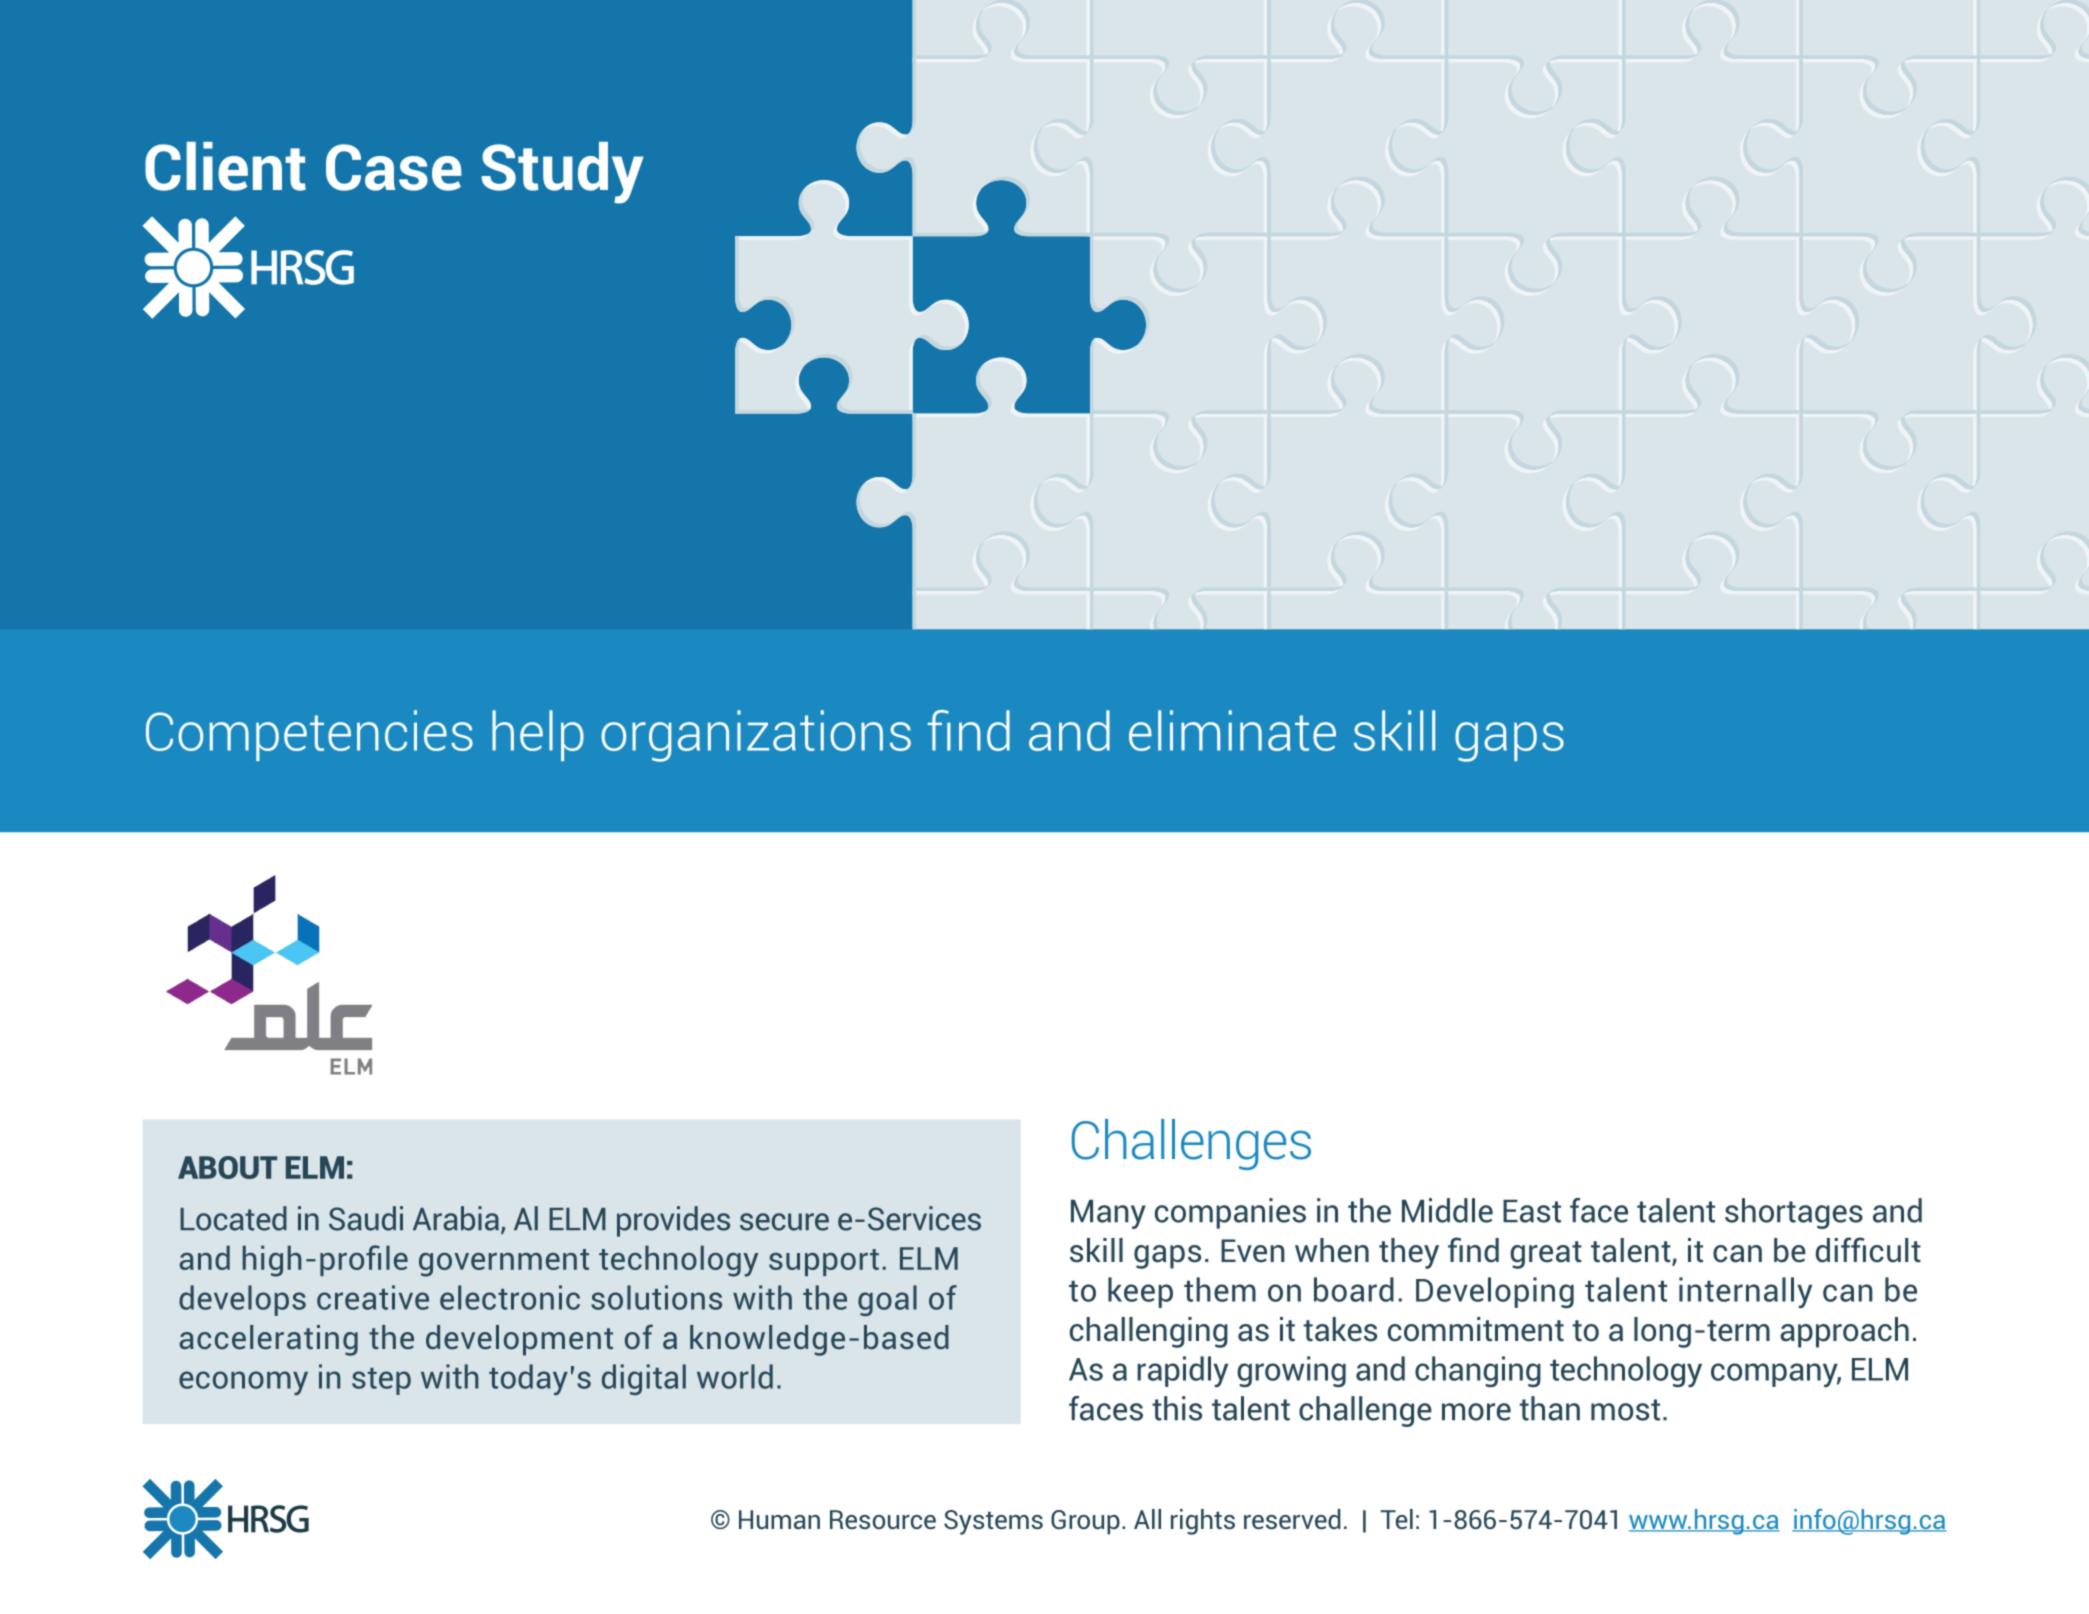 This screenshot has width=2089, height=1614. Describe the element at coordinates (309, 735) in the screenshot. I see `Competencies` at that location.
